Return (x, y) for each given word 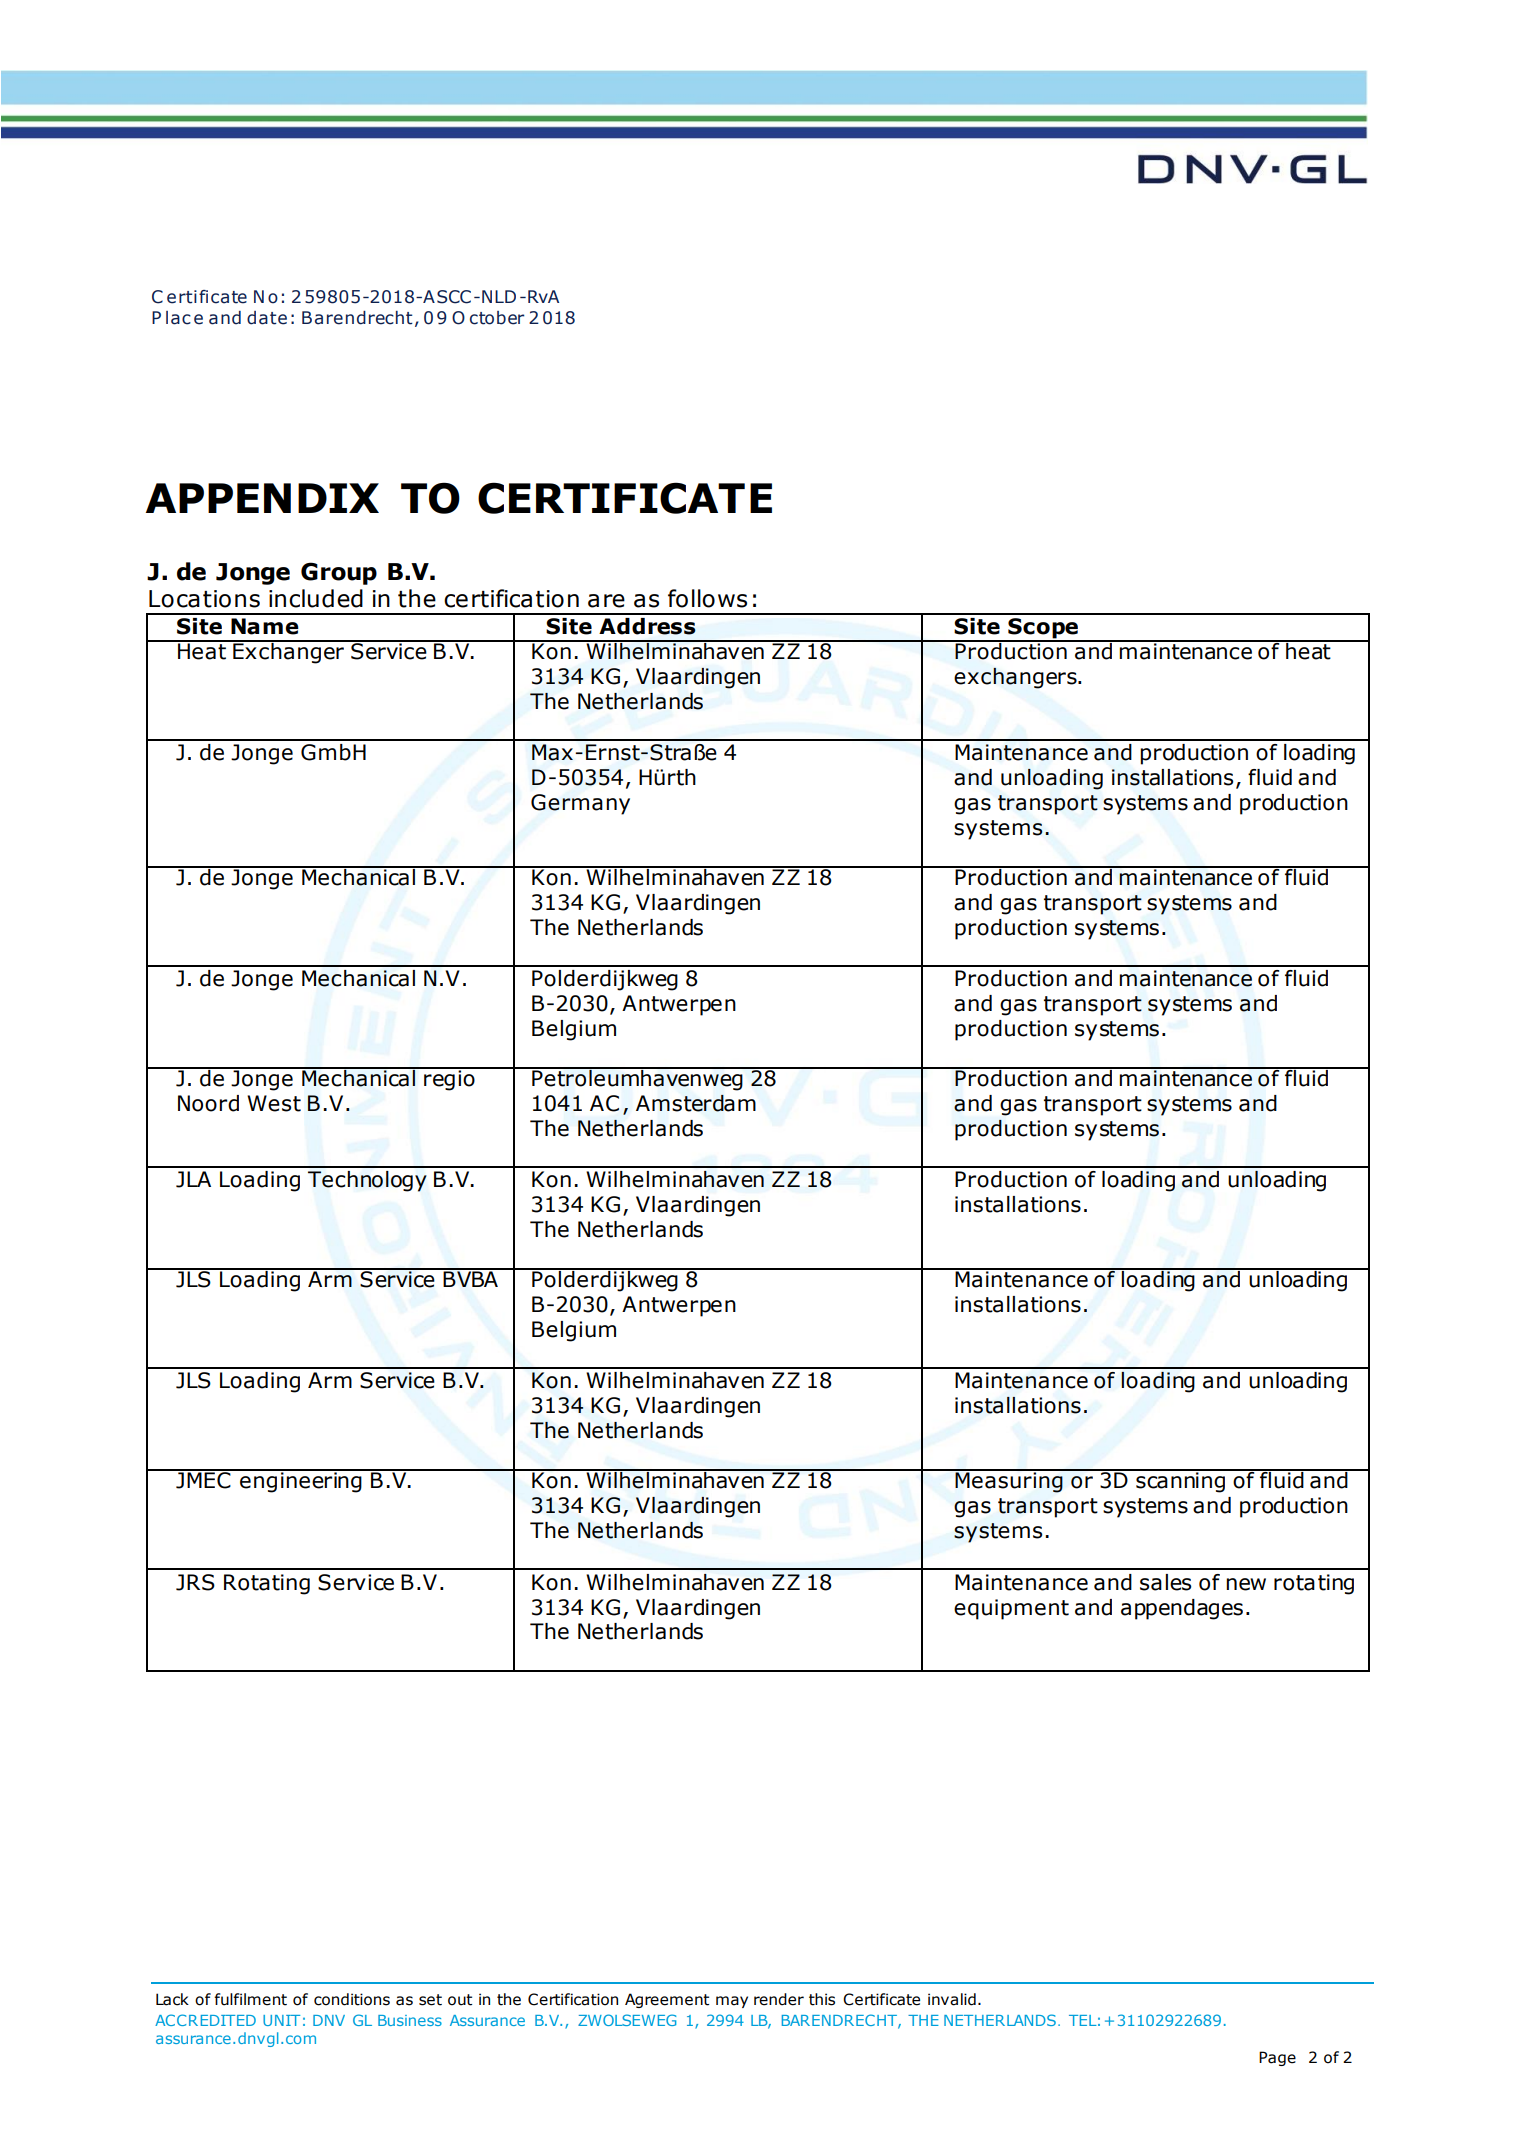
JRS (195, 1582)
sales (1165, 1582)
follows (707, 598)
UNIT (281, 2020)
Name (265, 626)
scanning (1180, 1481)
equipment (1011, 1609)
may (732, 2002)
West (274, 1103)
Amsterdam (696, 1103)
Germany (580, 804)
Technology (367, 1181)
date (267, 318)
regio (449, 1079)
